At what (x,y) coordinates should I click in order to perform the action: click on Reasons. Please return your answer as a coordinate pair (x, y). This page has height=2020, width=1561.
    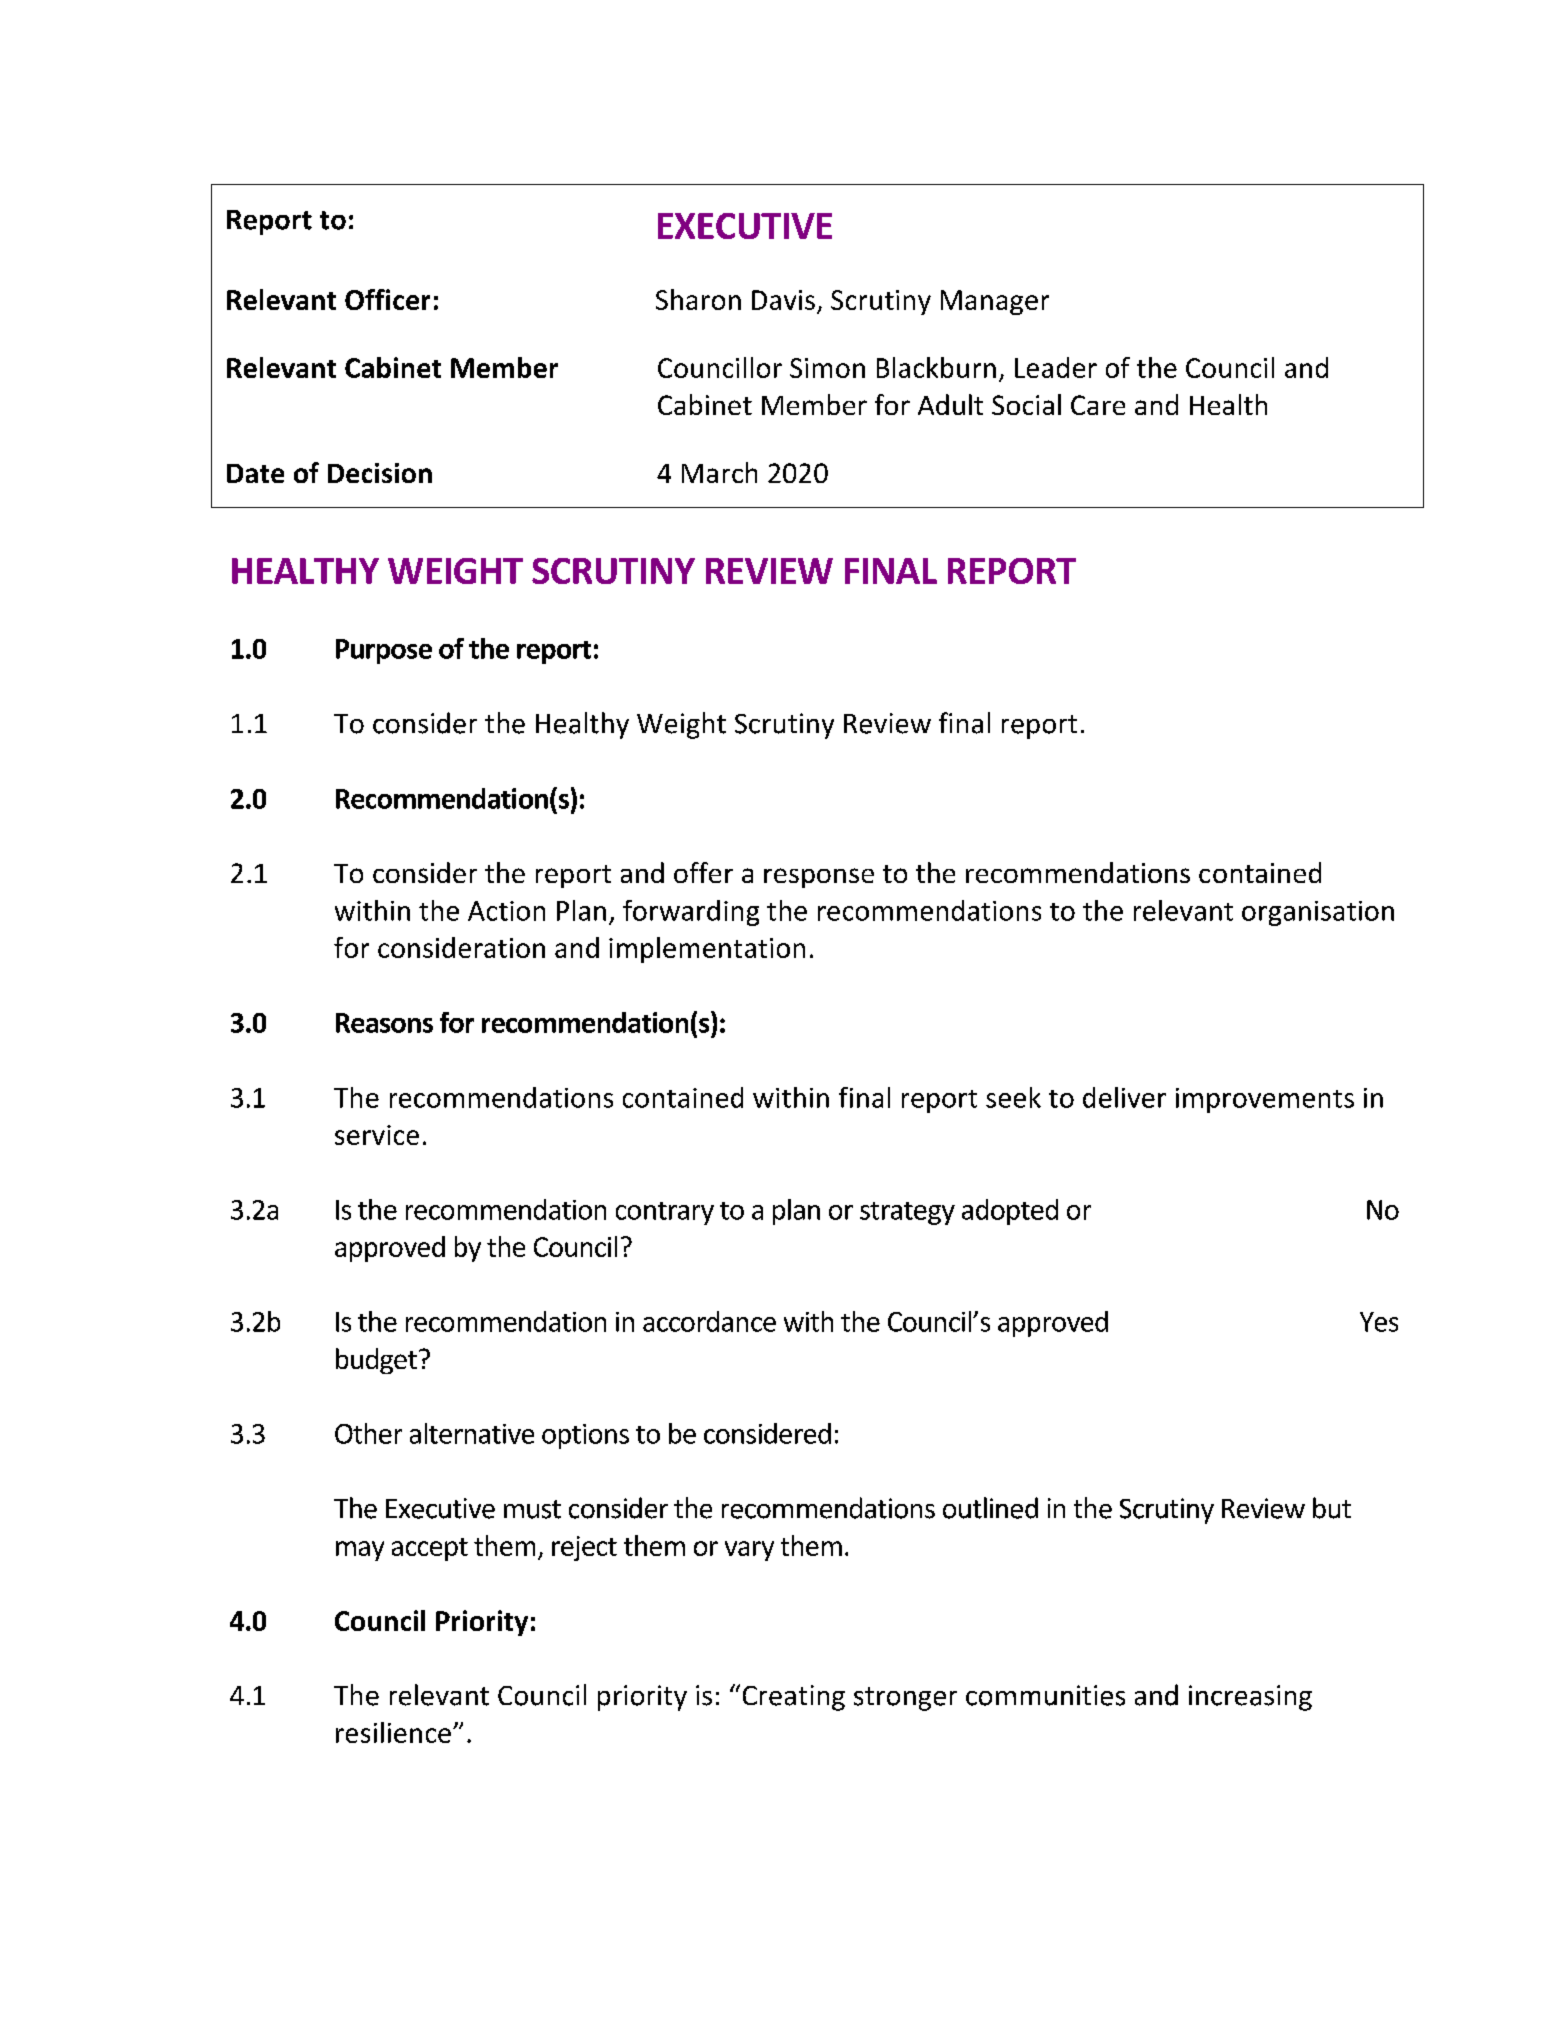
    Looking at the image, I should click on (384, 1023).
